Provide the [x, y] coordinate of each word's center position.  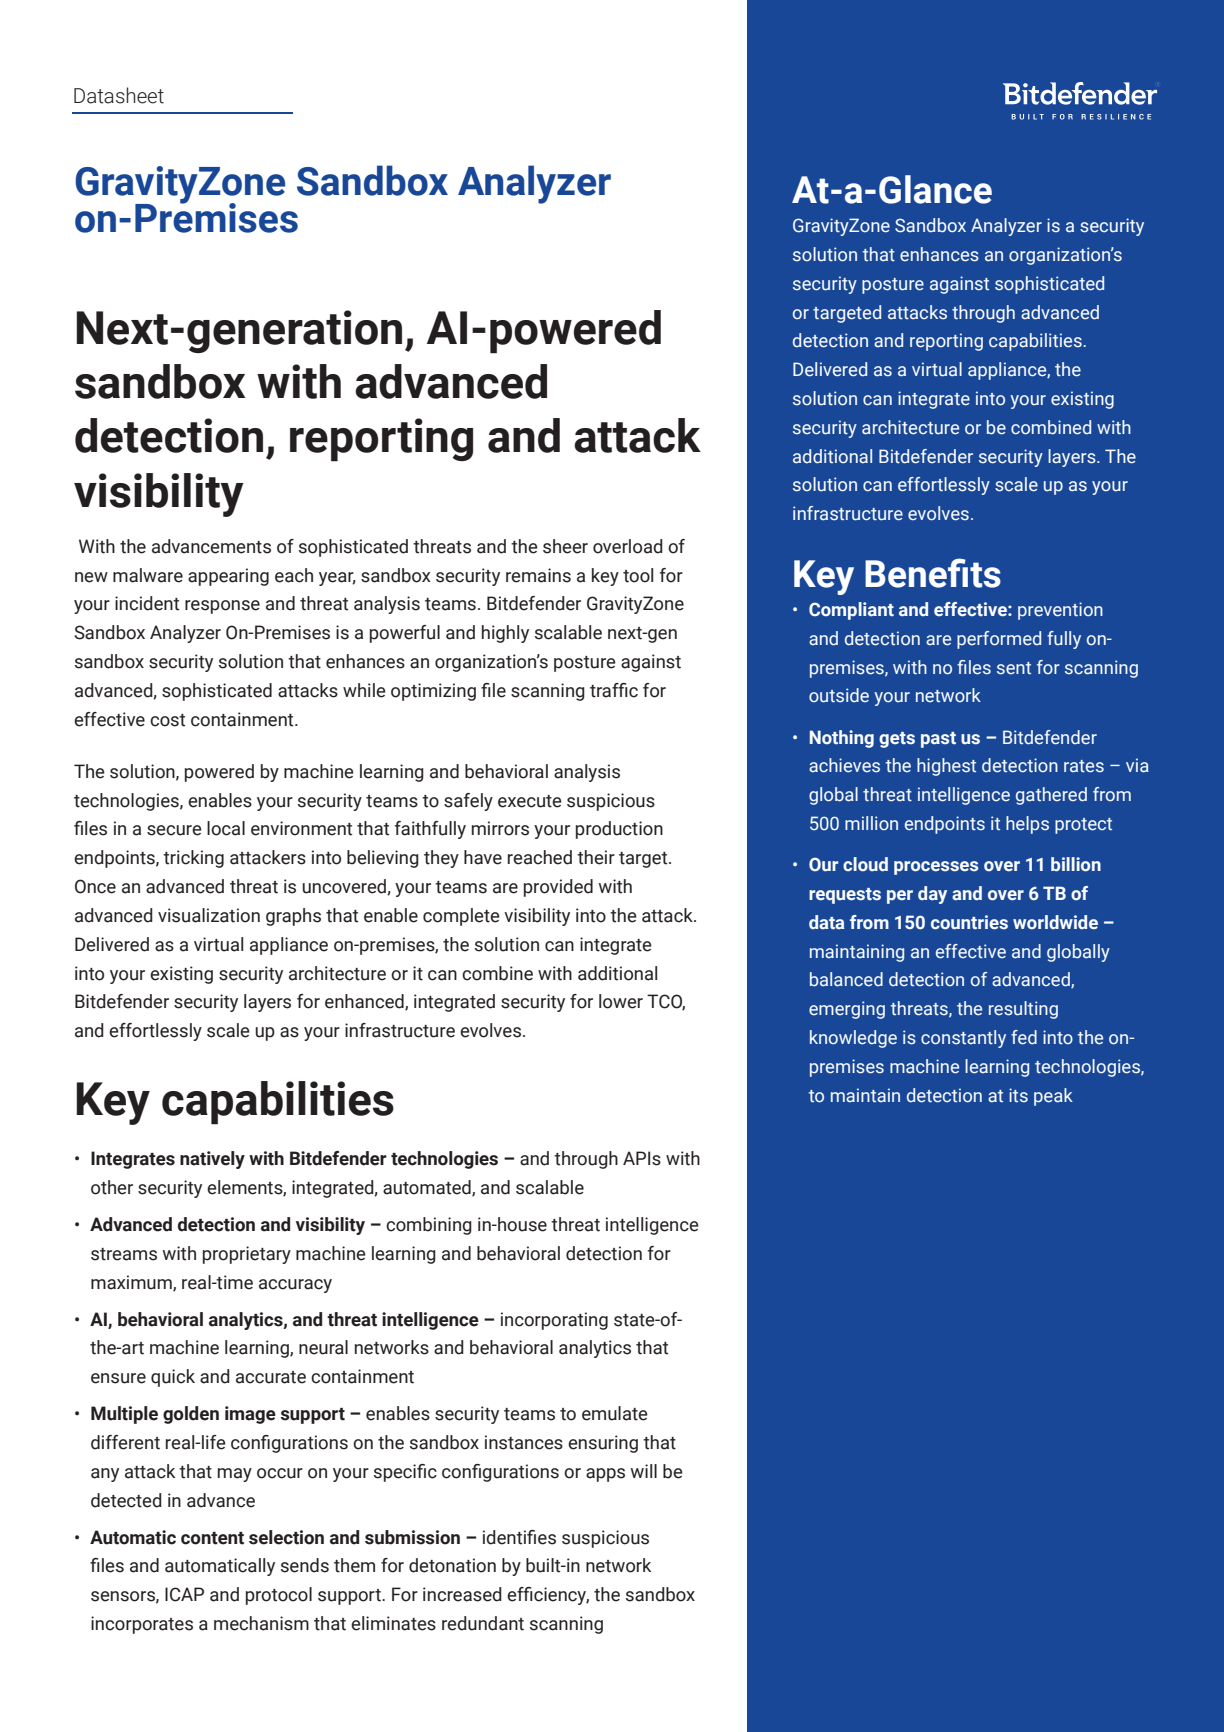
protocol [279, 1596]
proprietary [247, 1255]
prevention [1060, 611]
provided [558, 888]
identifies [519, 1537]
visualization [209, 915]
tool [638, 575]
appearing [228, 577]
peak [1053, 1097]
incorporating [554, 1321]
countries [969, 922]
